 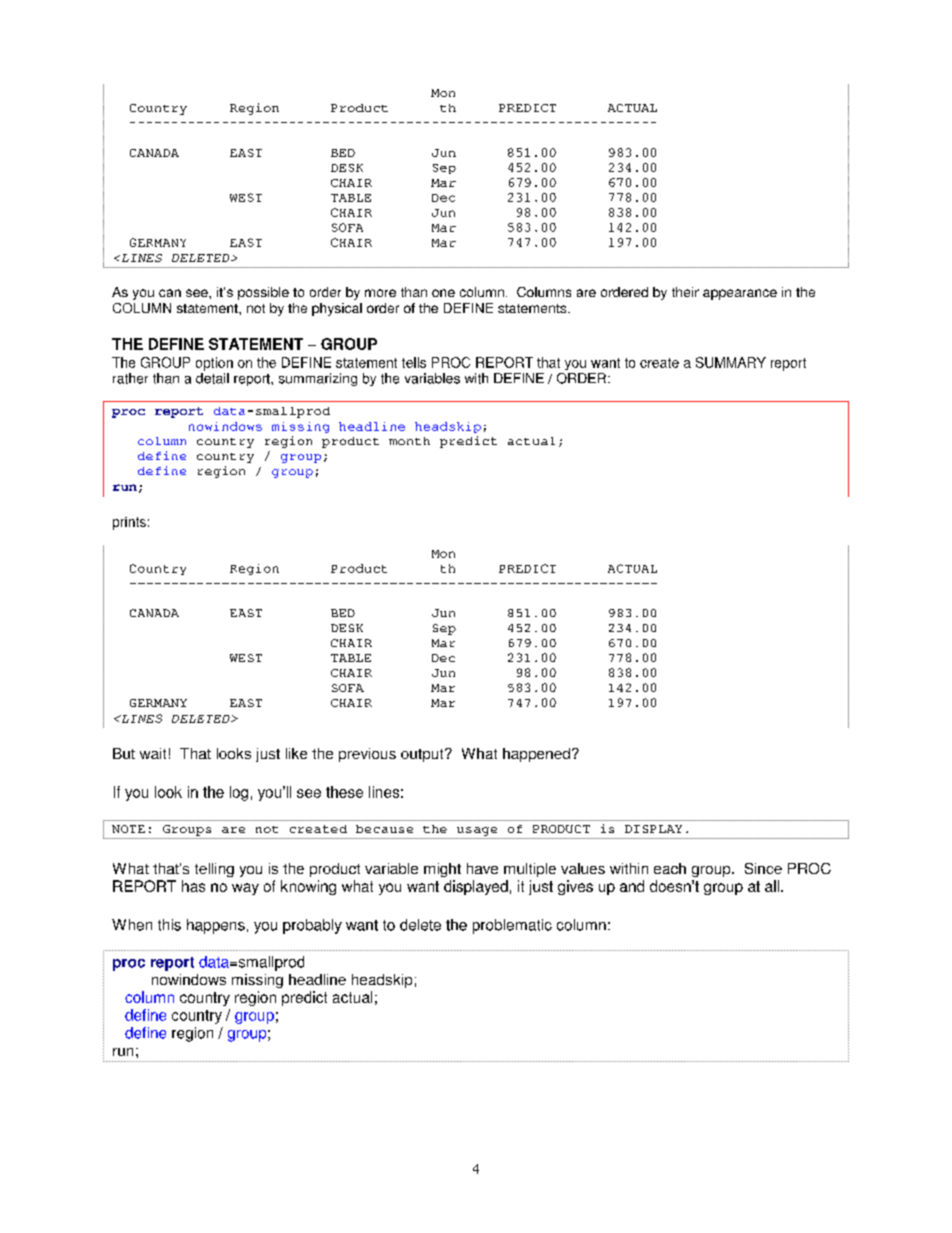 What do you see at coordinates (153, 753) in the screenshot?
I see `wait` at bounding box center [153, 753].
